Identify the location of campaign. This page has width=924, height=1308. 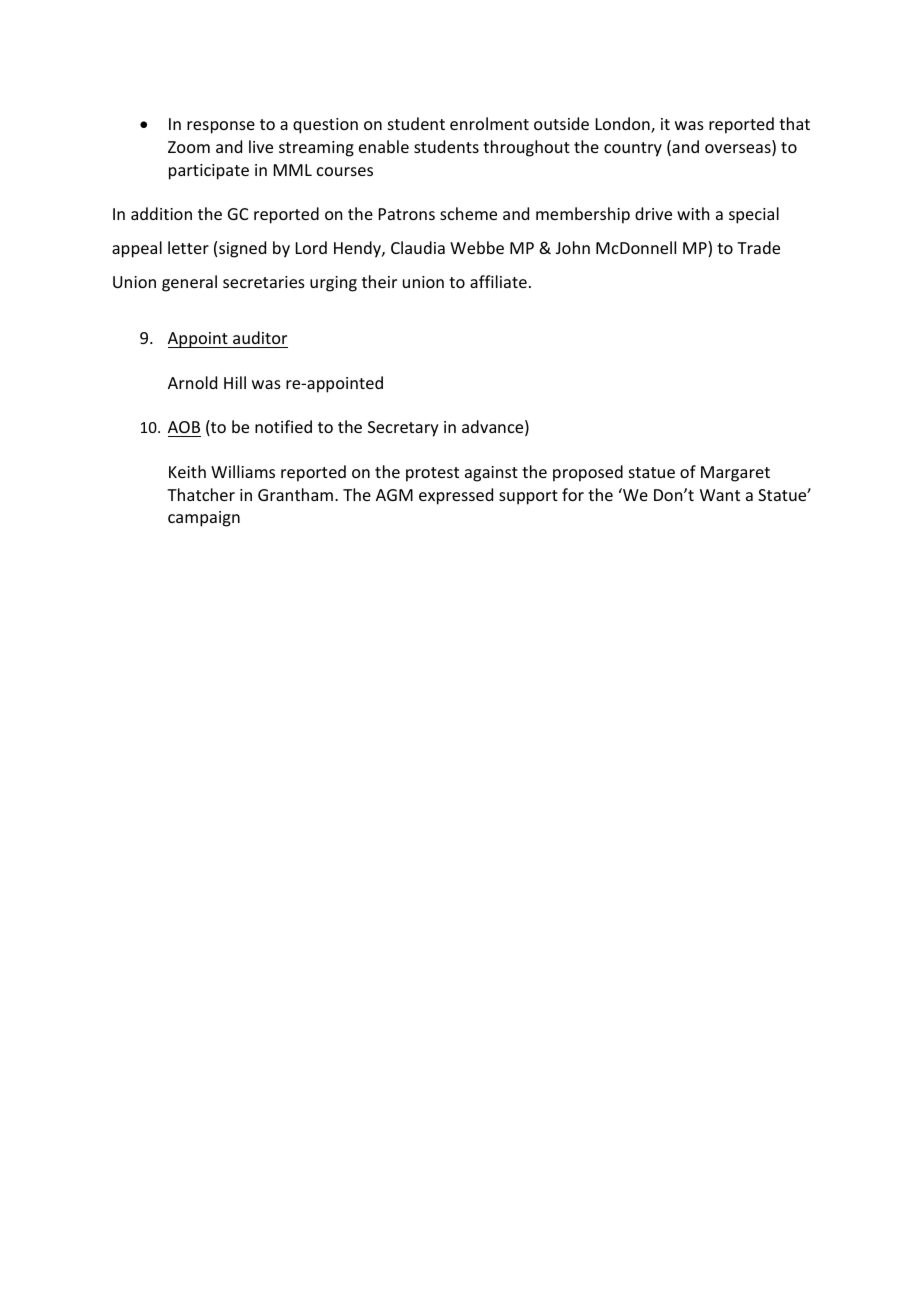
(204, 519).
